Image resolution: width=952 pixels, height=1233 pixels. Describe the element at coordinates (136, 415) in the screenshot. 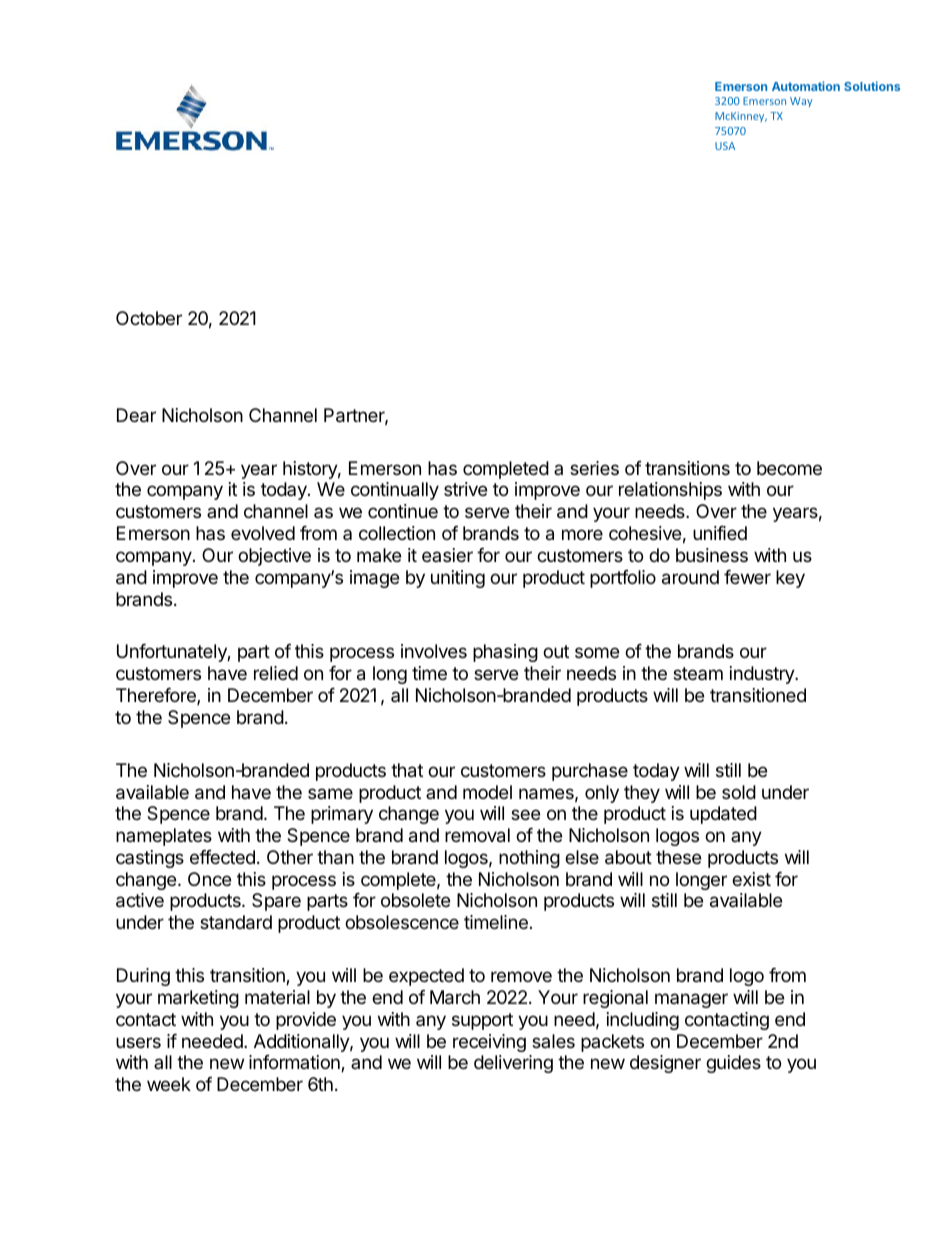

I see `Dear` at that location.
